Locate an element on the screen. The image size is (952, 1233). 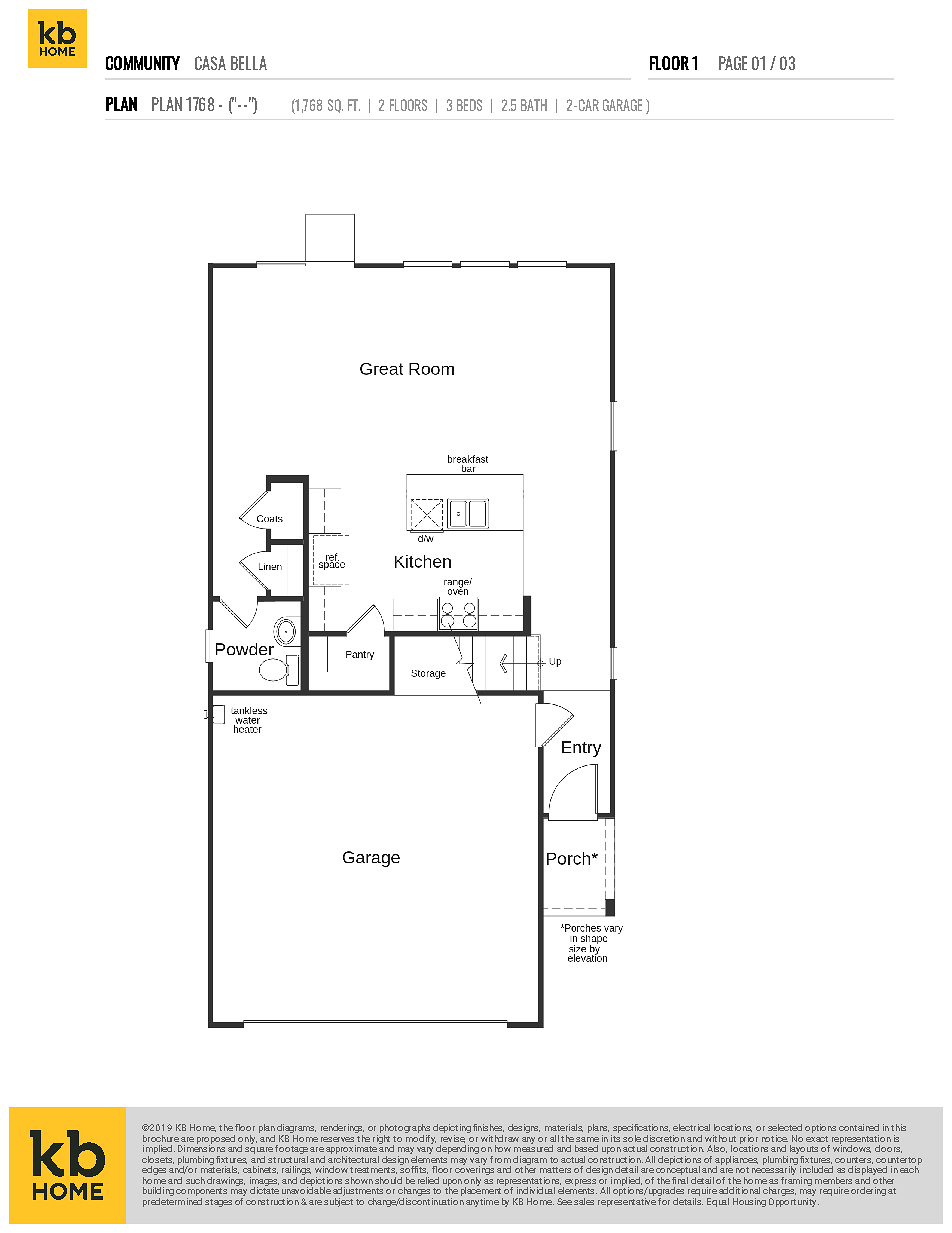
BELLA is located at coordinates (249, 63).
